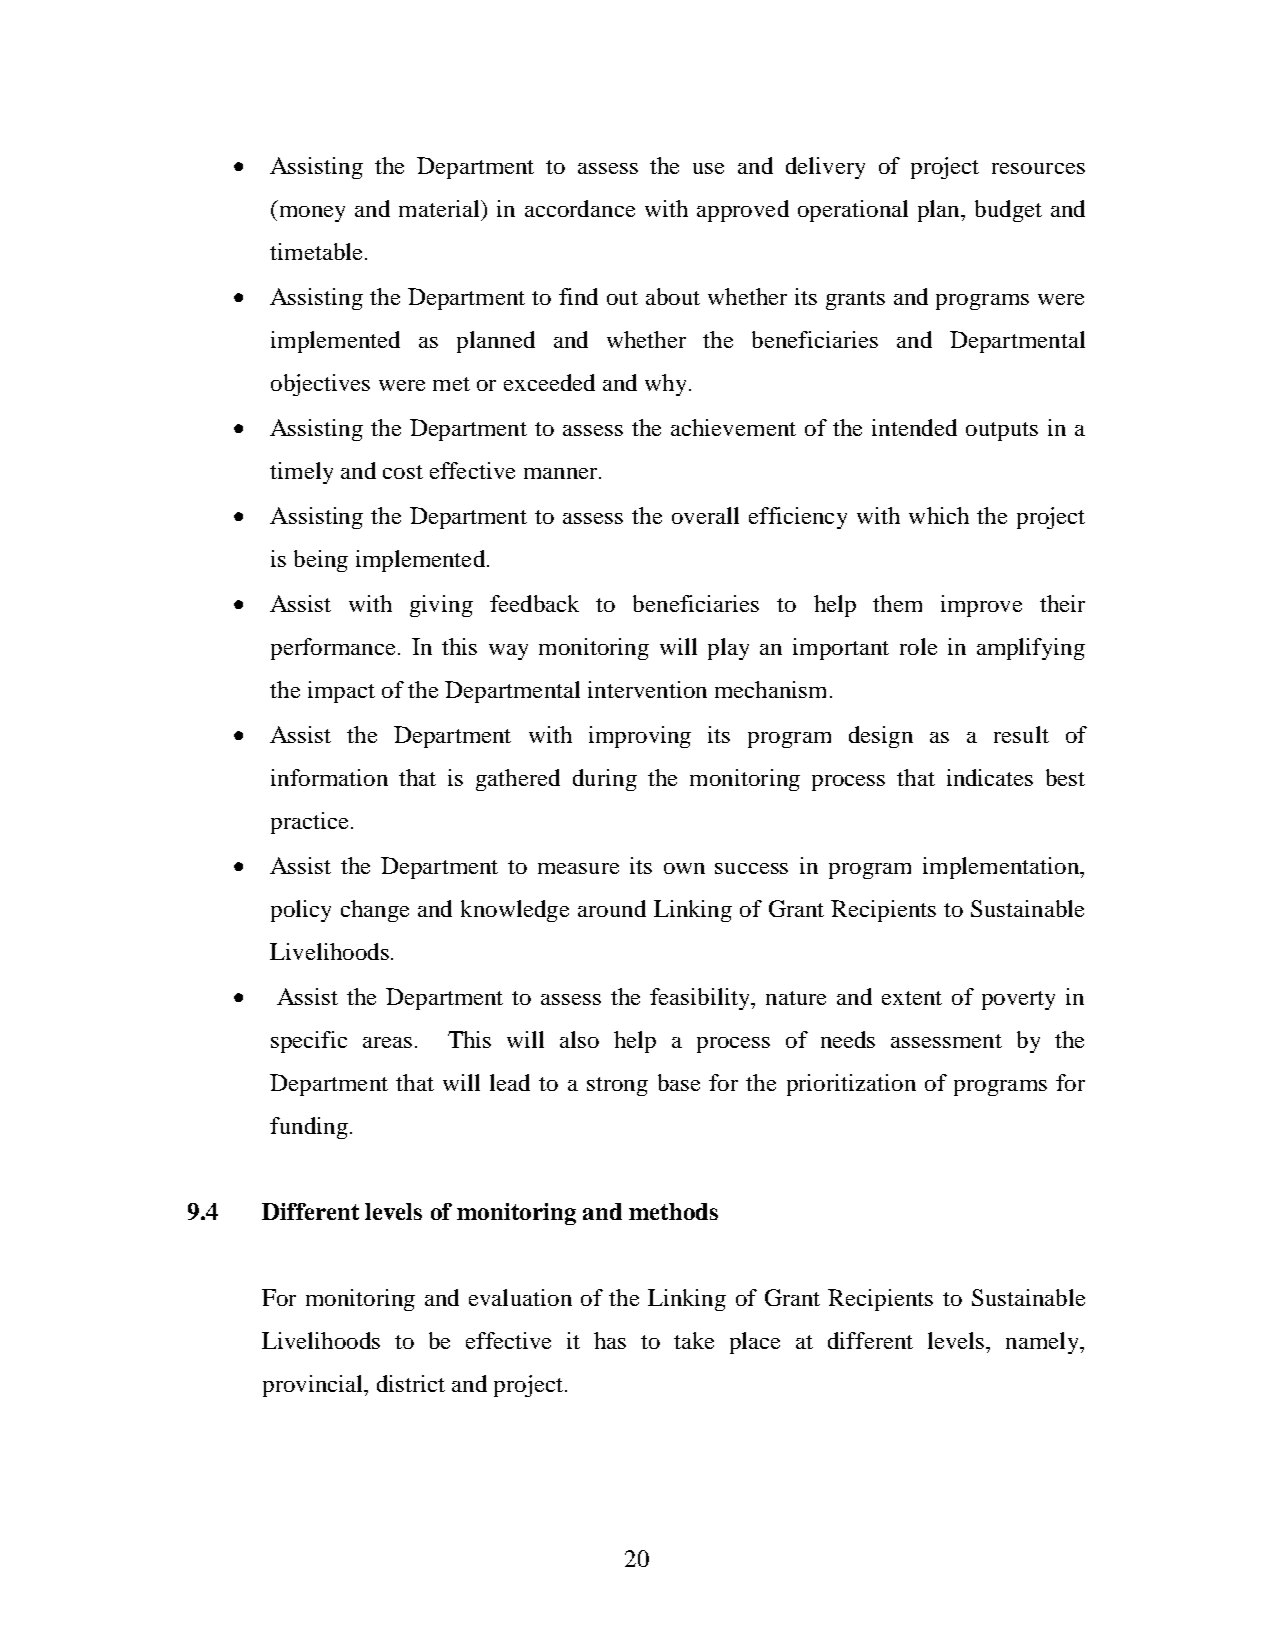  Describe the element at coordinates (640, 737) in the screenshot. I see `improving` at that location.
